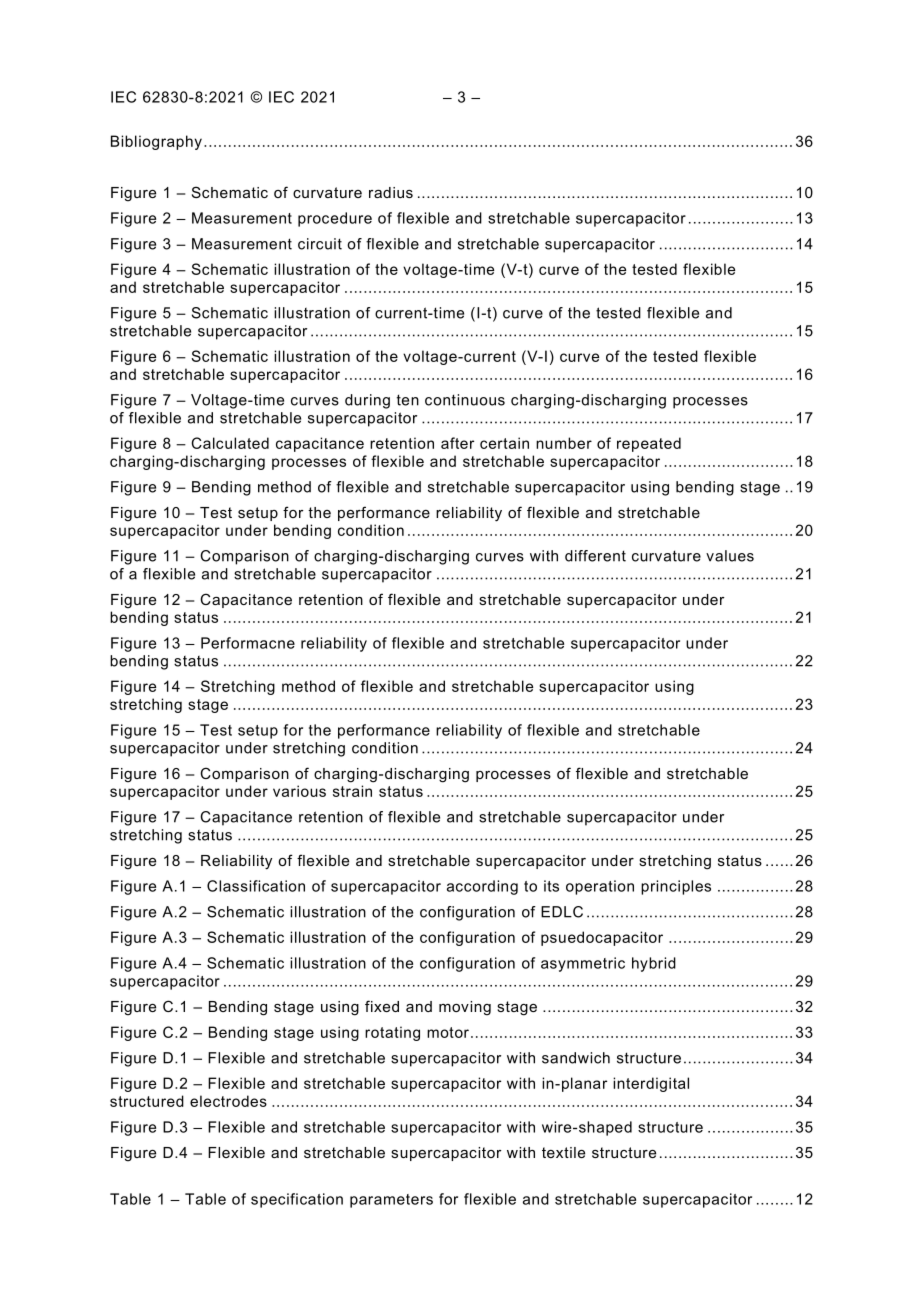  What do you see at coordinates (465, 400) in the page?
I see `continuous` at bounding box center [465, 400].
